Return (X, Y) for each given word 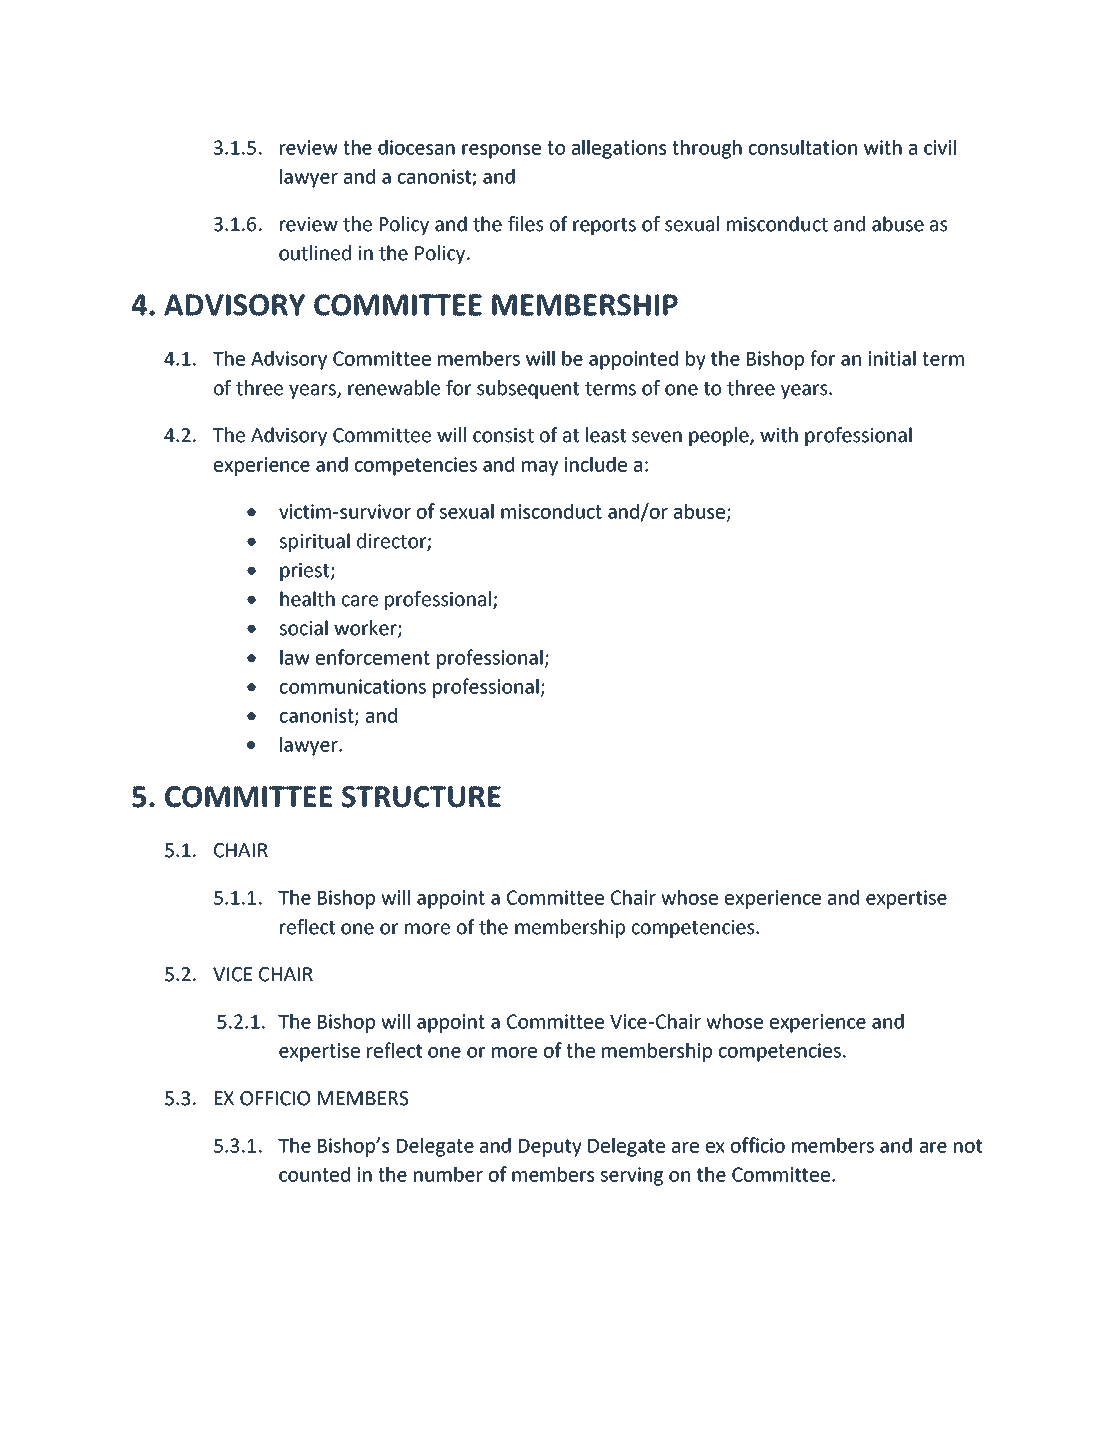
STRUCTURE (421, 797)
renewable (394, 388)
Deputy (550, 1148)
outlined (315, 253)
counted (314, 1174)
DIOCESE (891, 75)
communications (353, 686)
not (968, 1146)
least (606, 435)
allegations (619, 149)
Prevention (526, 1367)
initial (892, 358)
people (720, 436)
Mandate (196, 1367)
